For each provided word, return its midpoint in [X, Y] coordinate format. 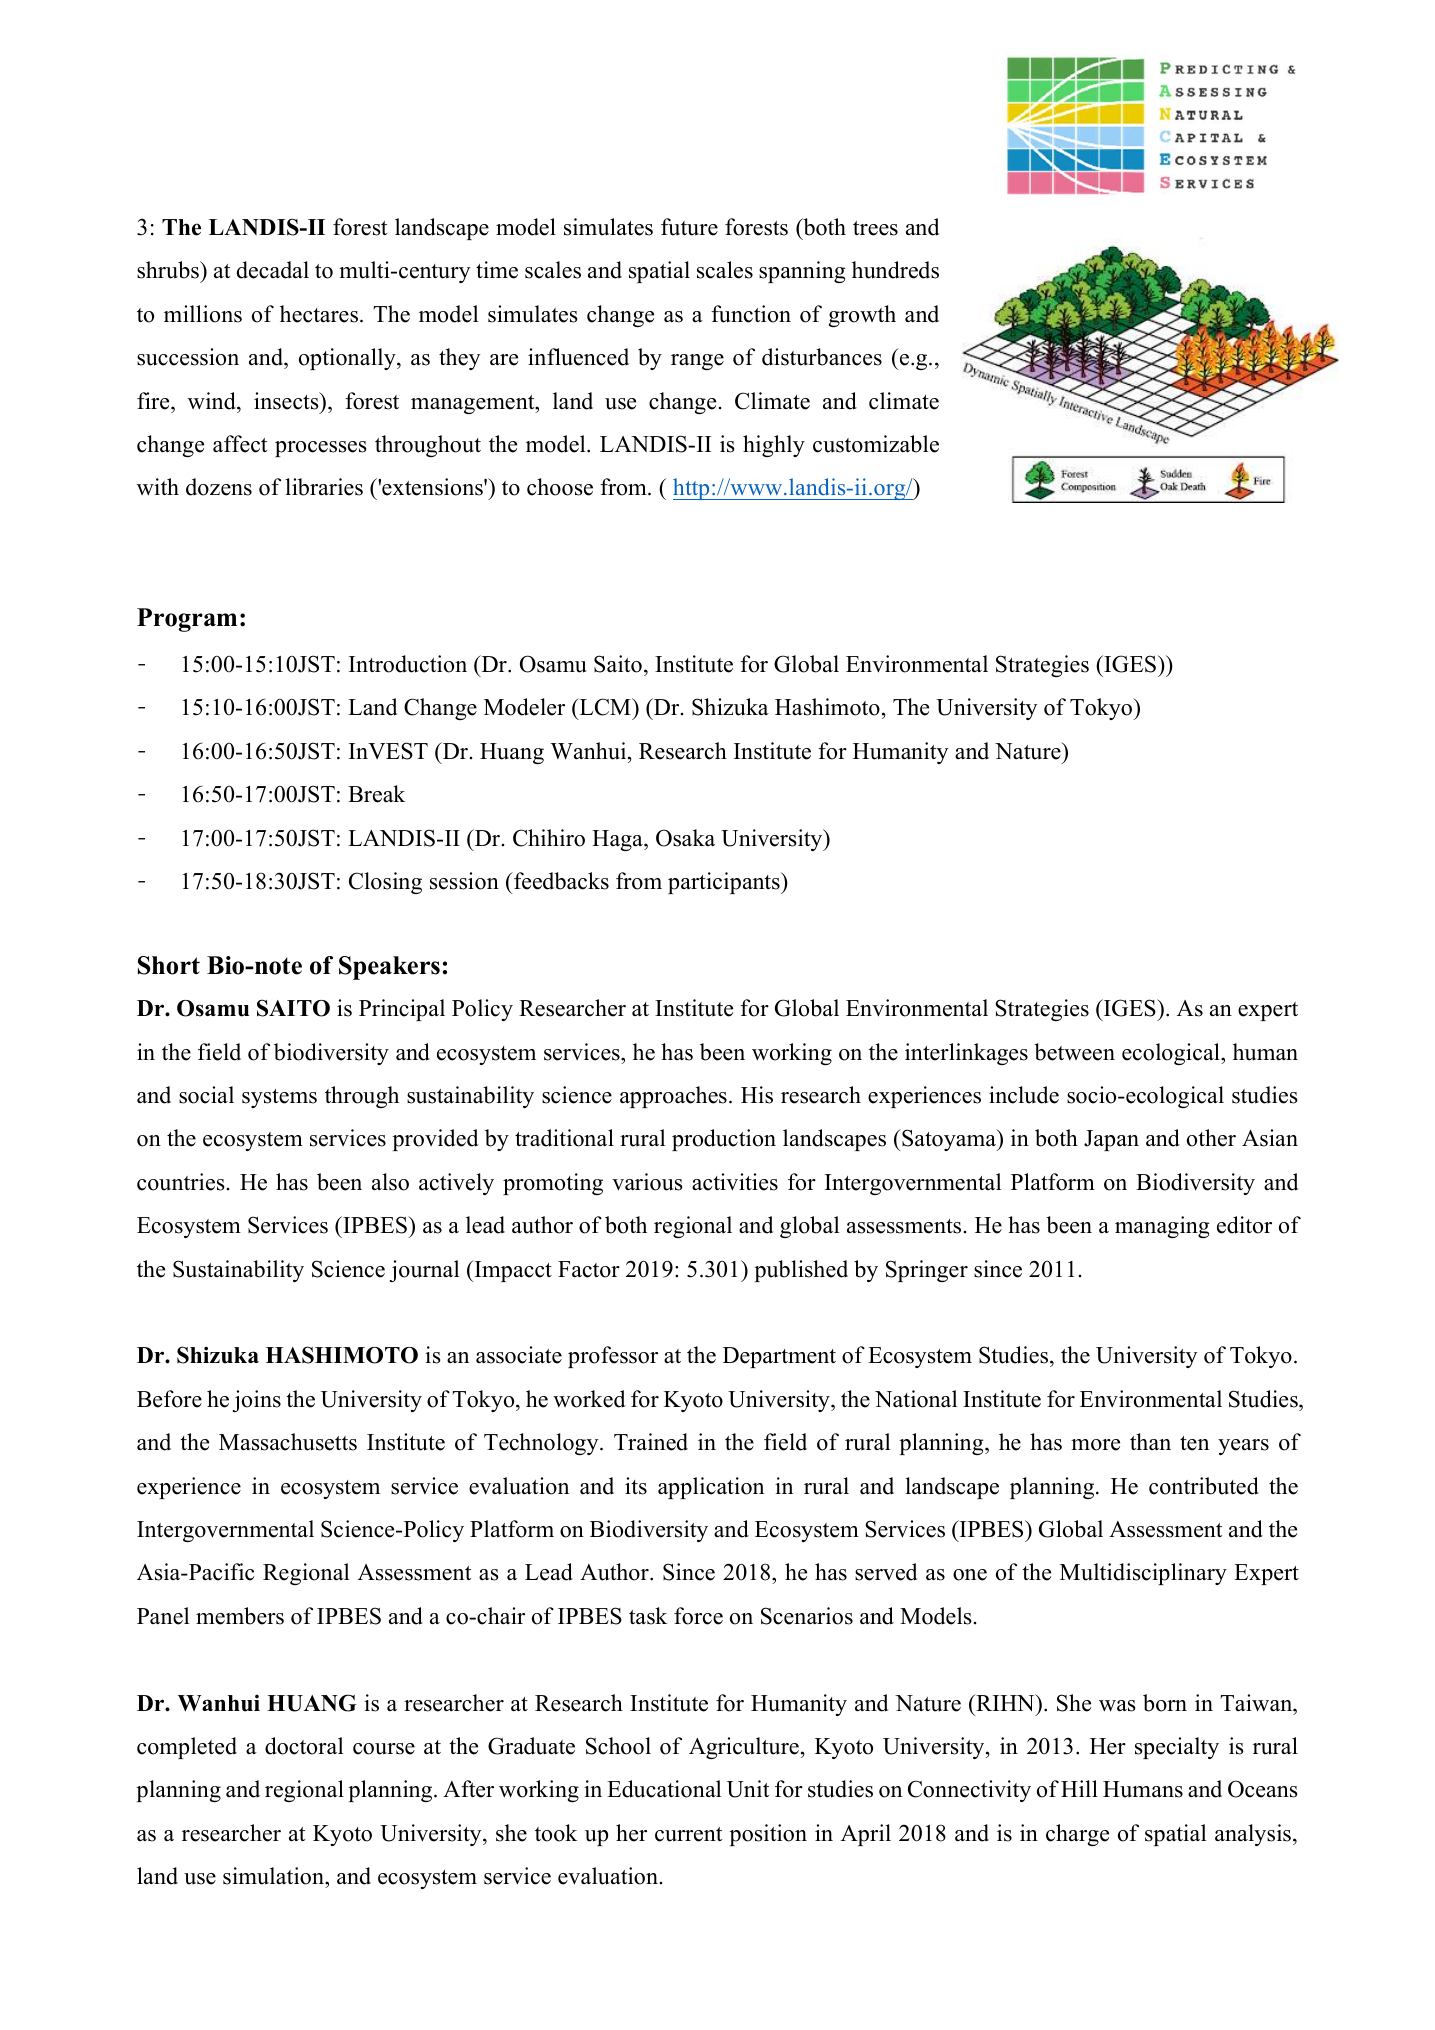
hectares [320, 314]
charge [1077, 1835]
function [751, 314]
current [688, 1834]
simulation [274, 1877]
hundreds [895, 270]
